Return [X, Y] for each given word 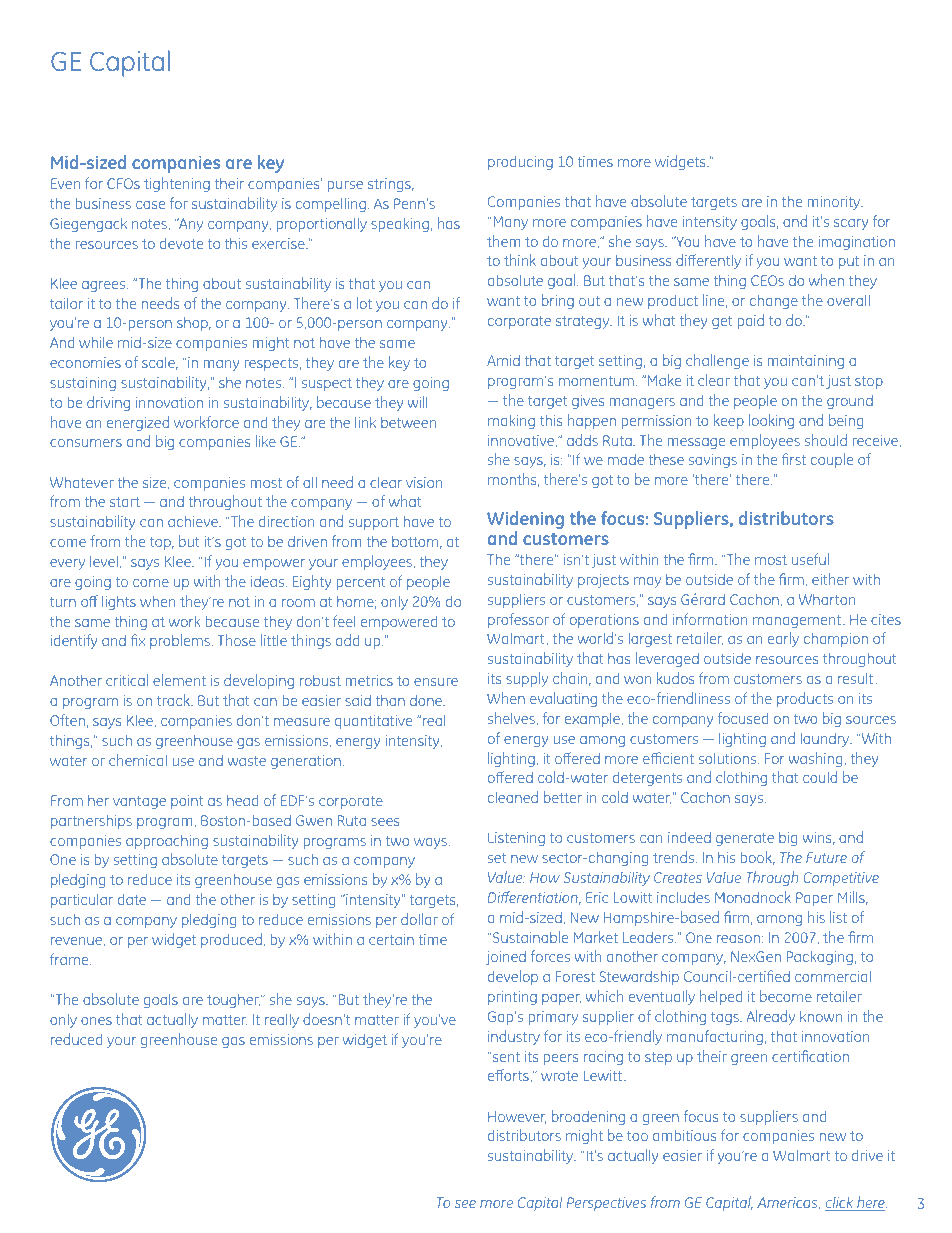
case [150, 205]
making [511, 421]
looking [771, 421]
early [783, 639]
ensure [436, 682]
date [132, 899]
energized [138, 423]
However [517, 1117]
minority [835, 203]
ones [96, 1021]
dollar [419, 919]
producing [520, 162]
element [179, 680]
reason [738, 939]
